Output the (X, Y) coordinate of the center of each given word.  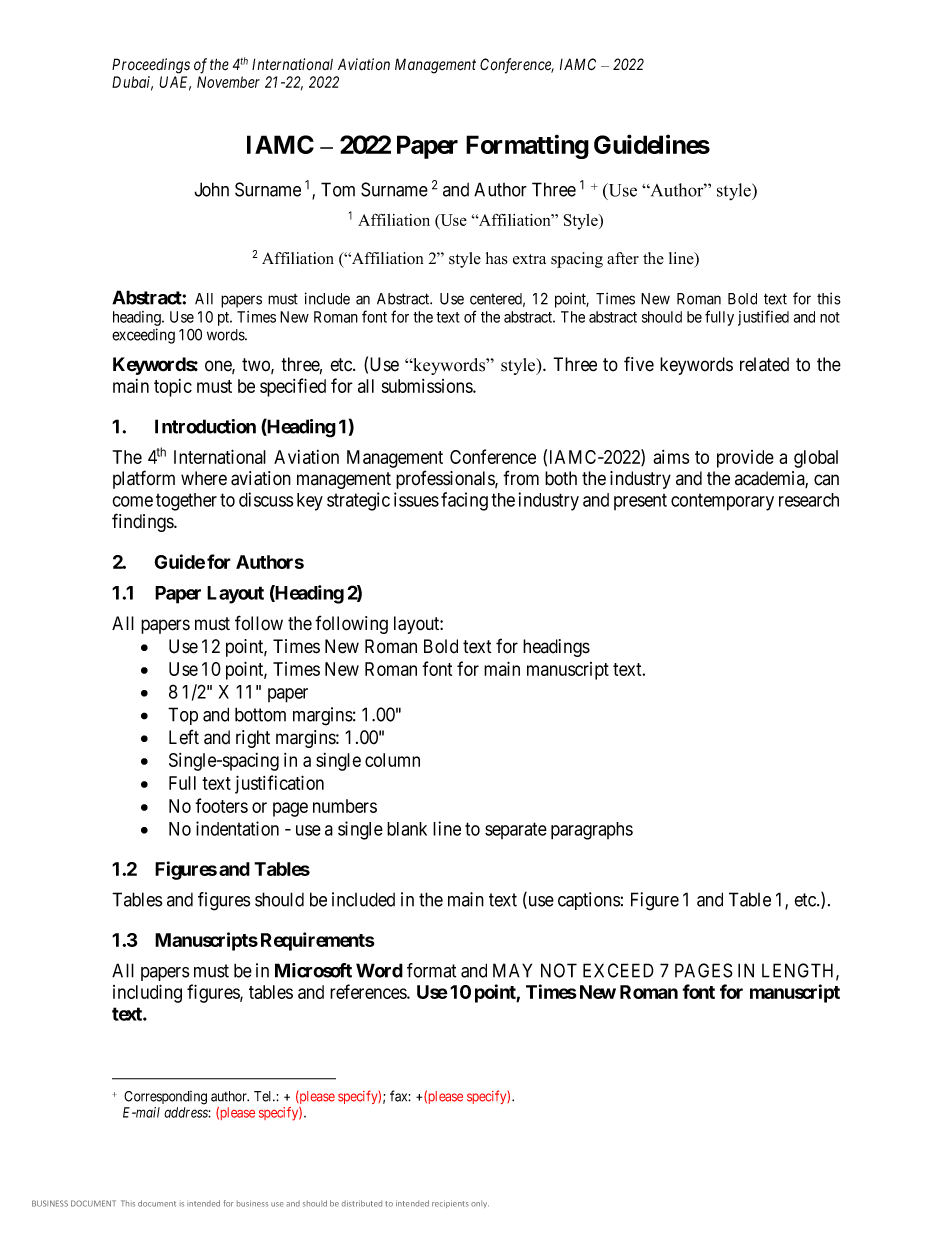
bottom (260, 714)
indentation (237, 828)
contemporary (722, 502)
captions (589, 901)
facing (464, 501)
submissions (428, 386)
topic (173, 388)
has (497, 258)
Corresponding (165, 1098)
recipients (450, 1204)
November (228, 82)
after (623, 258)
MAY (512, 970)
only (480, 1204)
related (764, 364)
